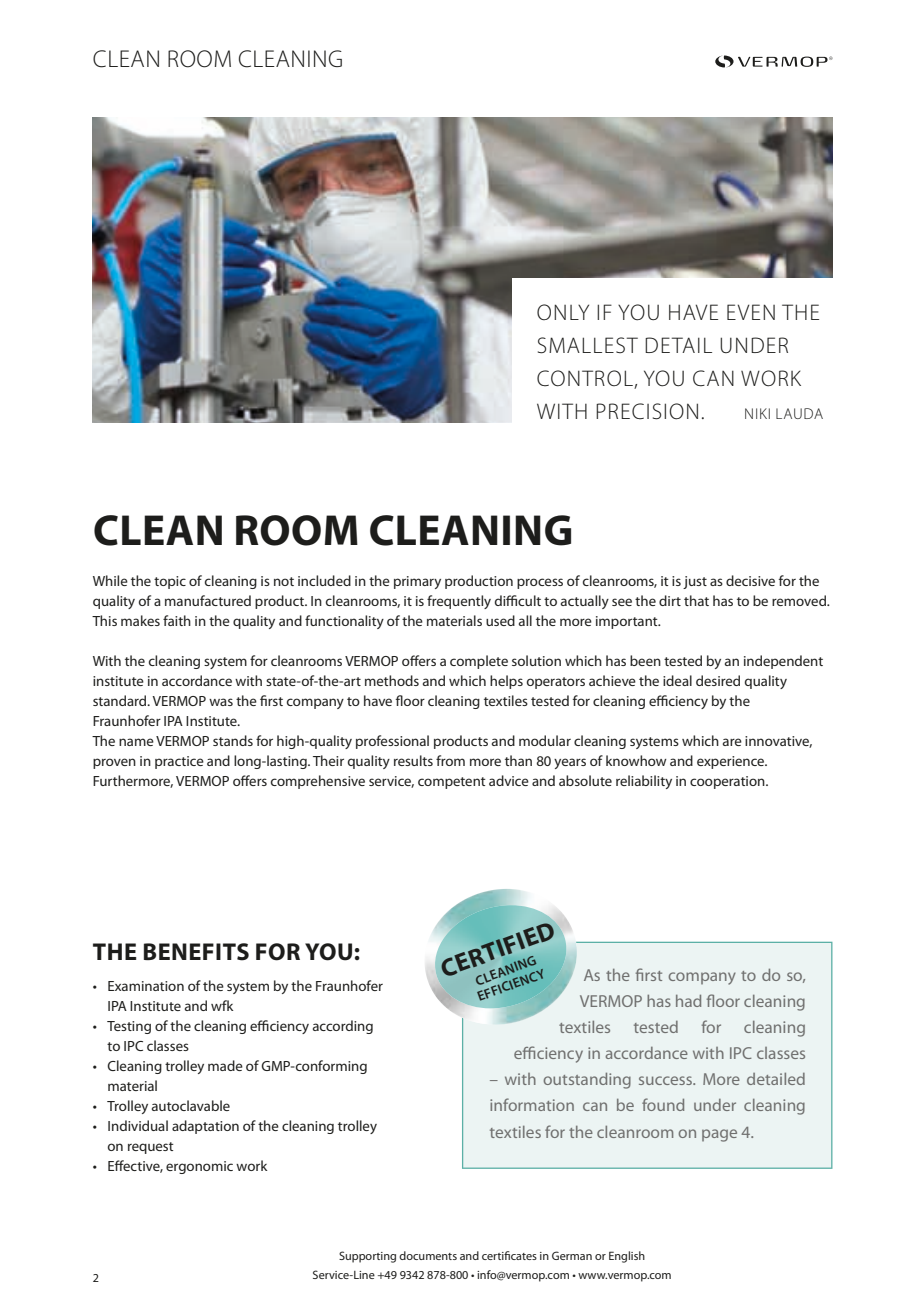 This document has width=906, height=1316. I want to click on practice, so click(179, 762).
